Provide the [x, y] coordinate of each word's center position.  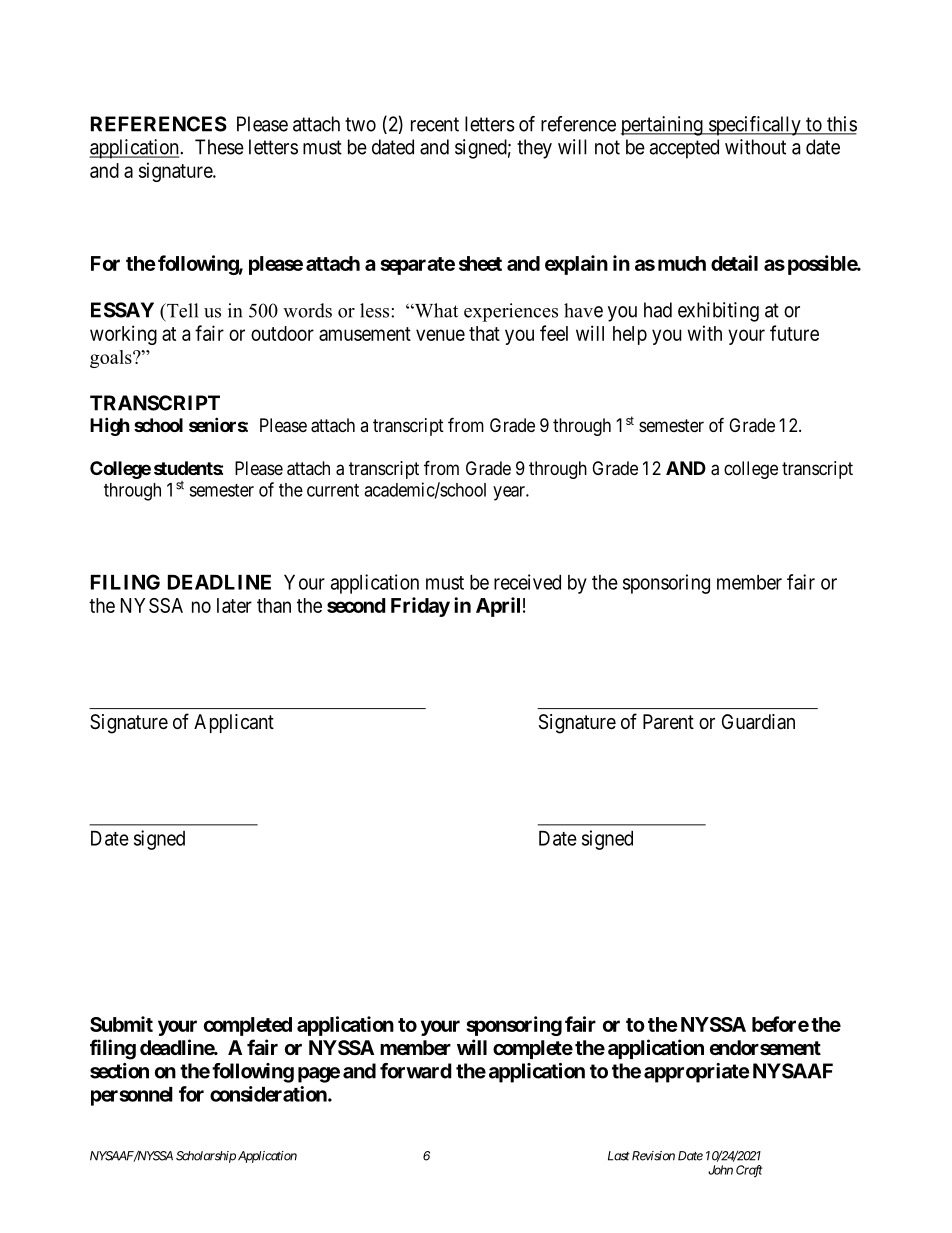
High [110, 426]
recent [435, 124]
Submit [121, 1024]
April [498, 607]
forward [416, 1071]
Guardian [758, 722]
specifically [754, 126]
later [234, 605]
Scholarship [206, 1157]
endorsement [765, 1047]
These [219, 147]
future [794, 333]
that [484, 333]
